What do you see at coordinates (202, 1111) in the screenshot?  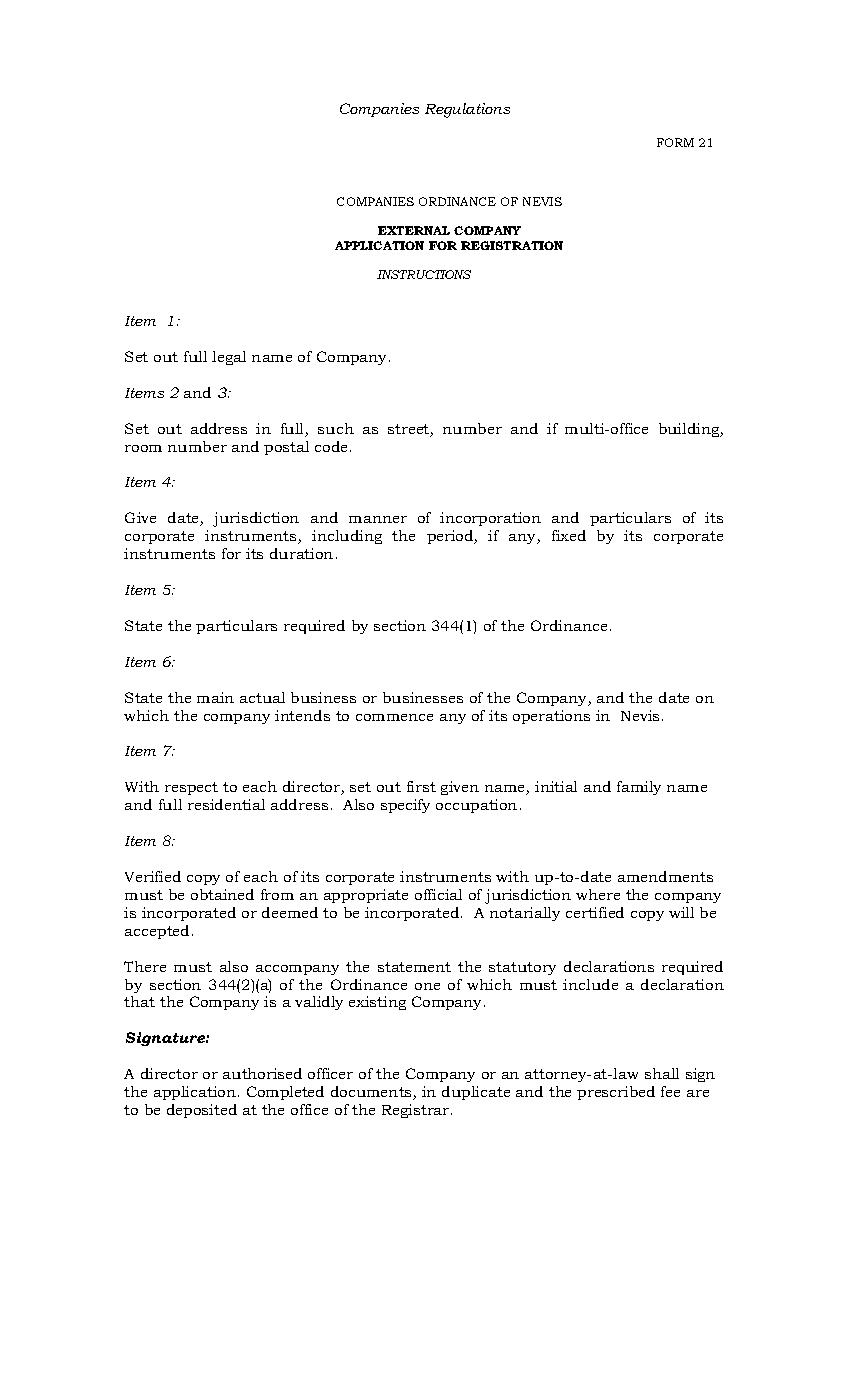 I see `deposited` at bounding box center [202, 1111].
